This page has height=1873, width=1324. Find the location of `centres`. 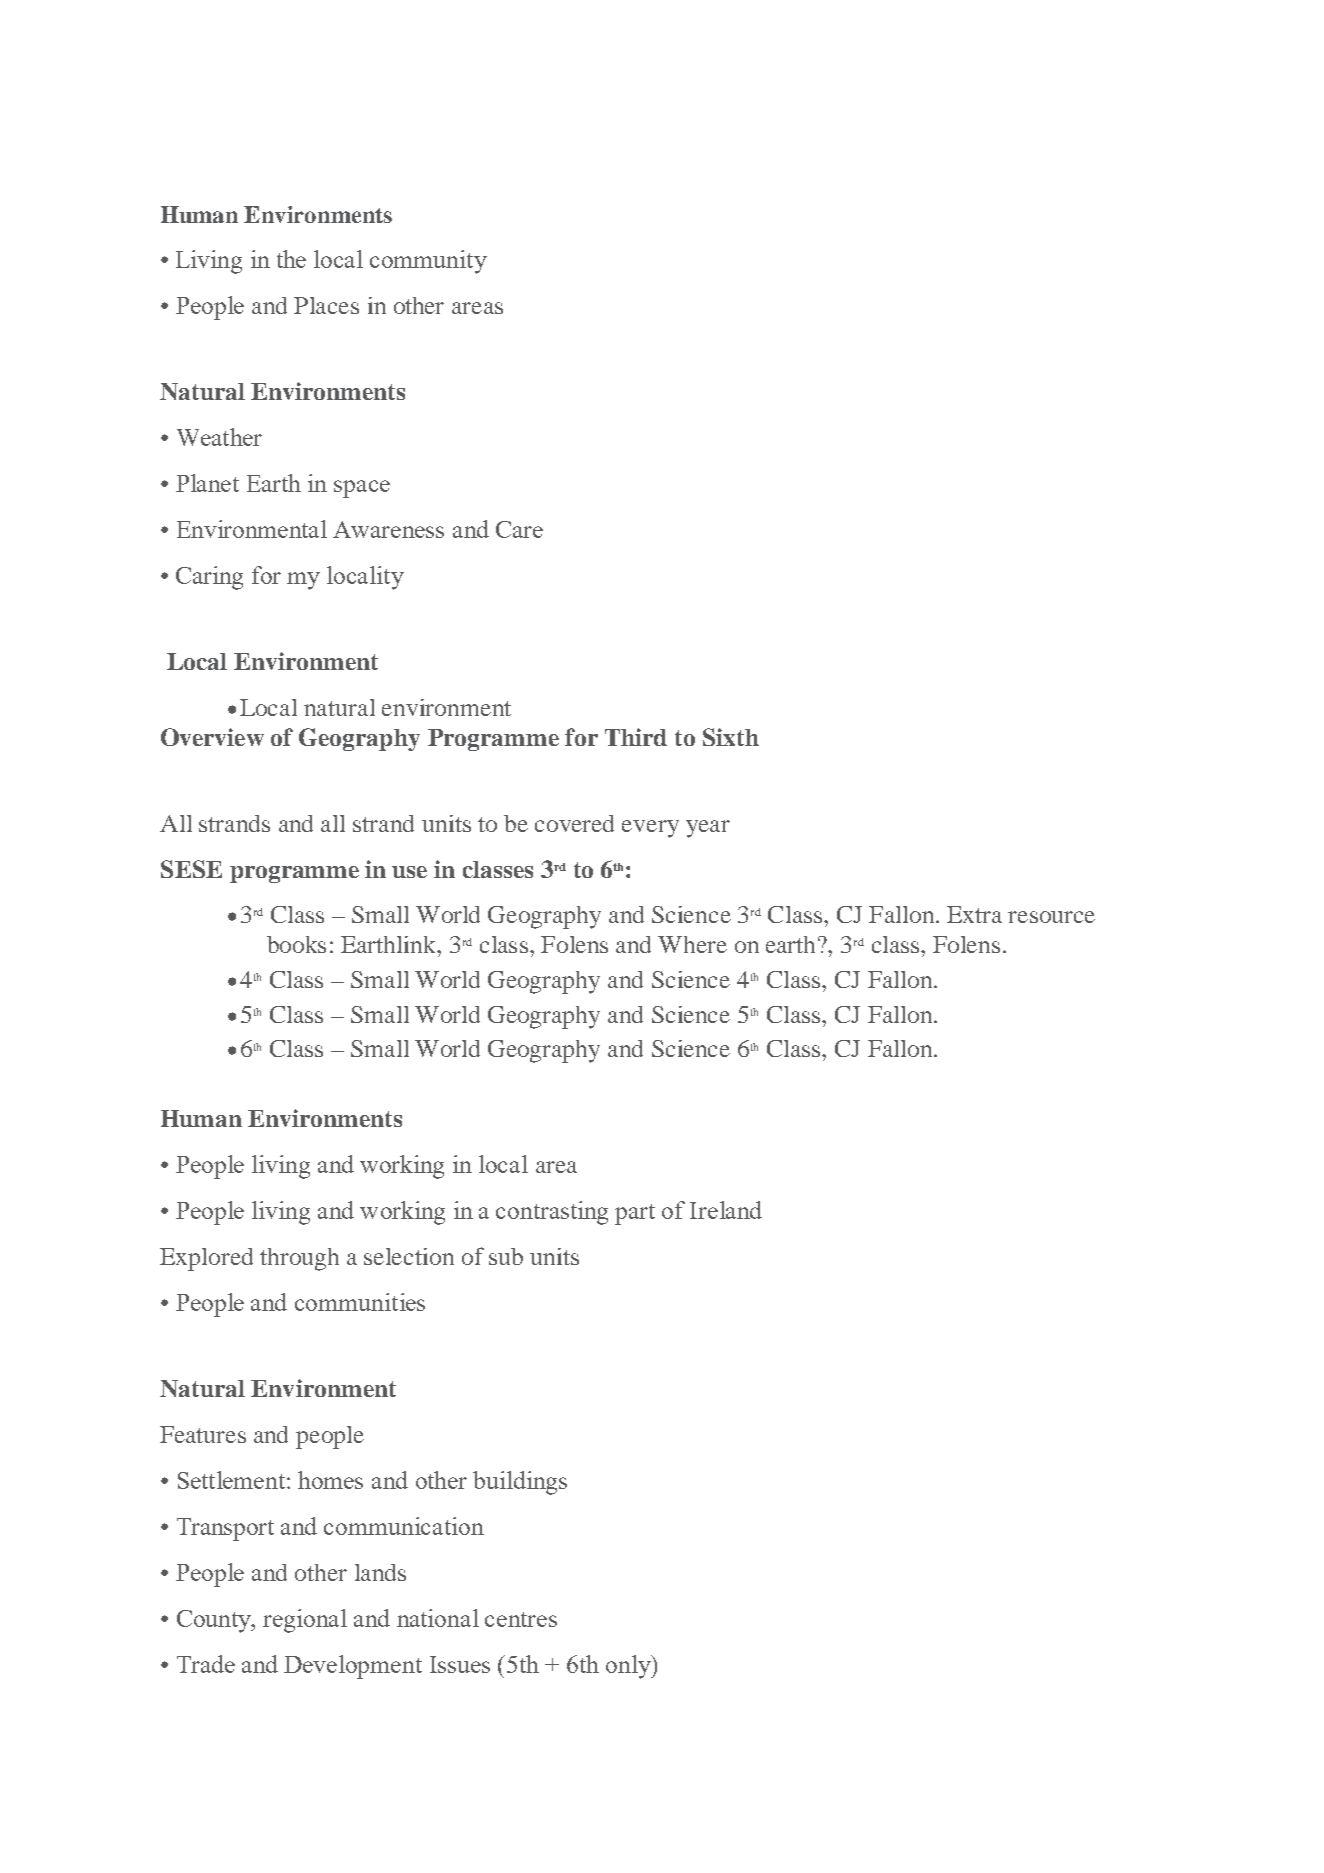

centres is located at coordinates (521, 1619).
